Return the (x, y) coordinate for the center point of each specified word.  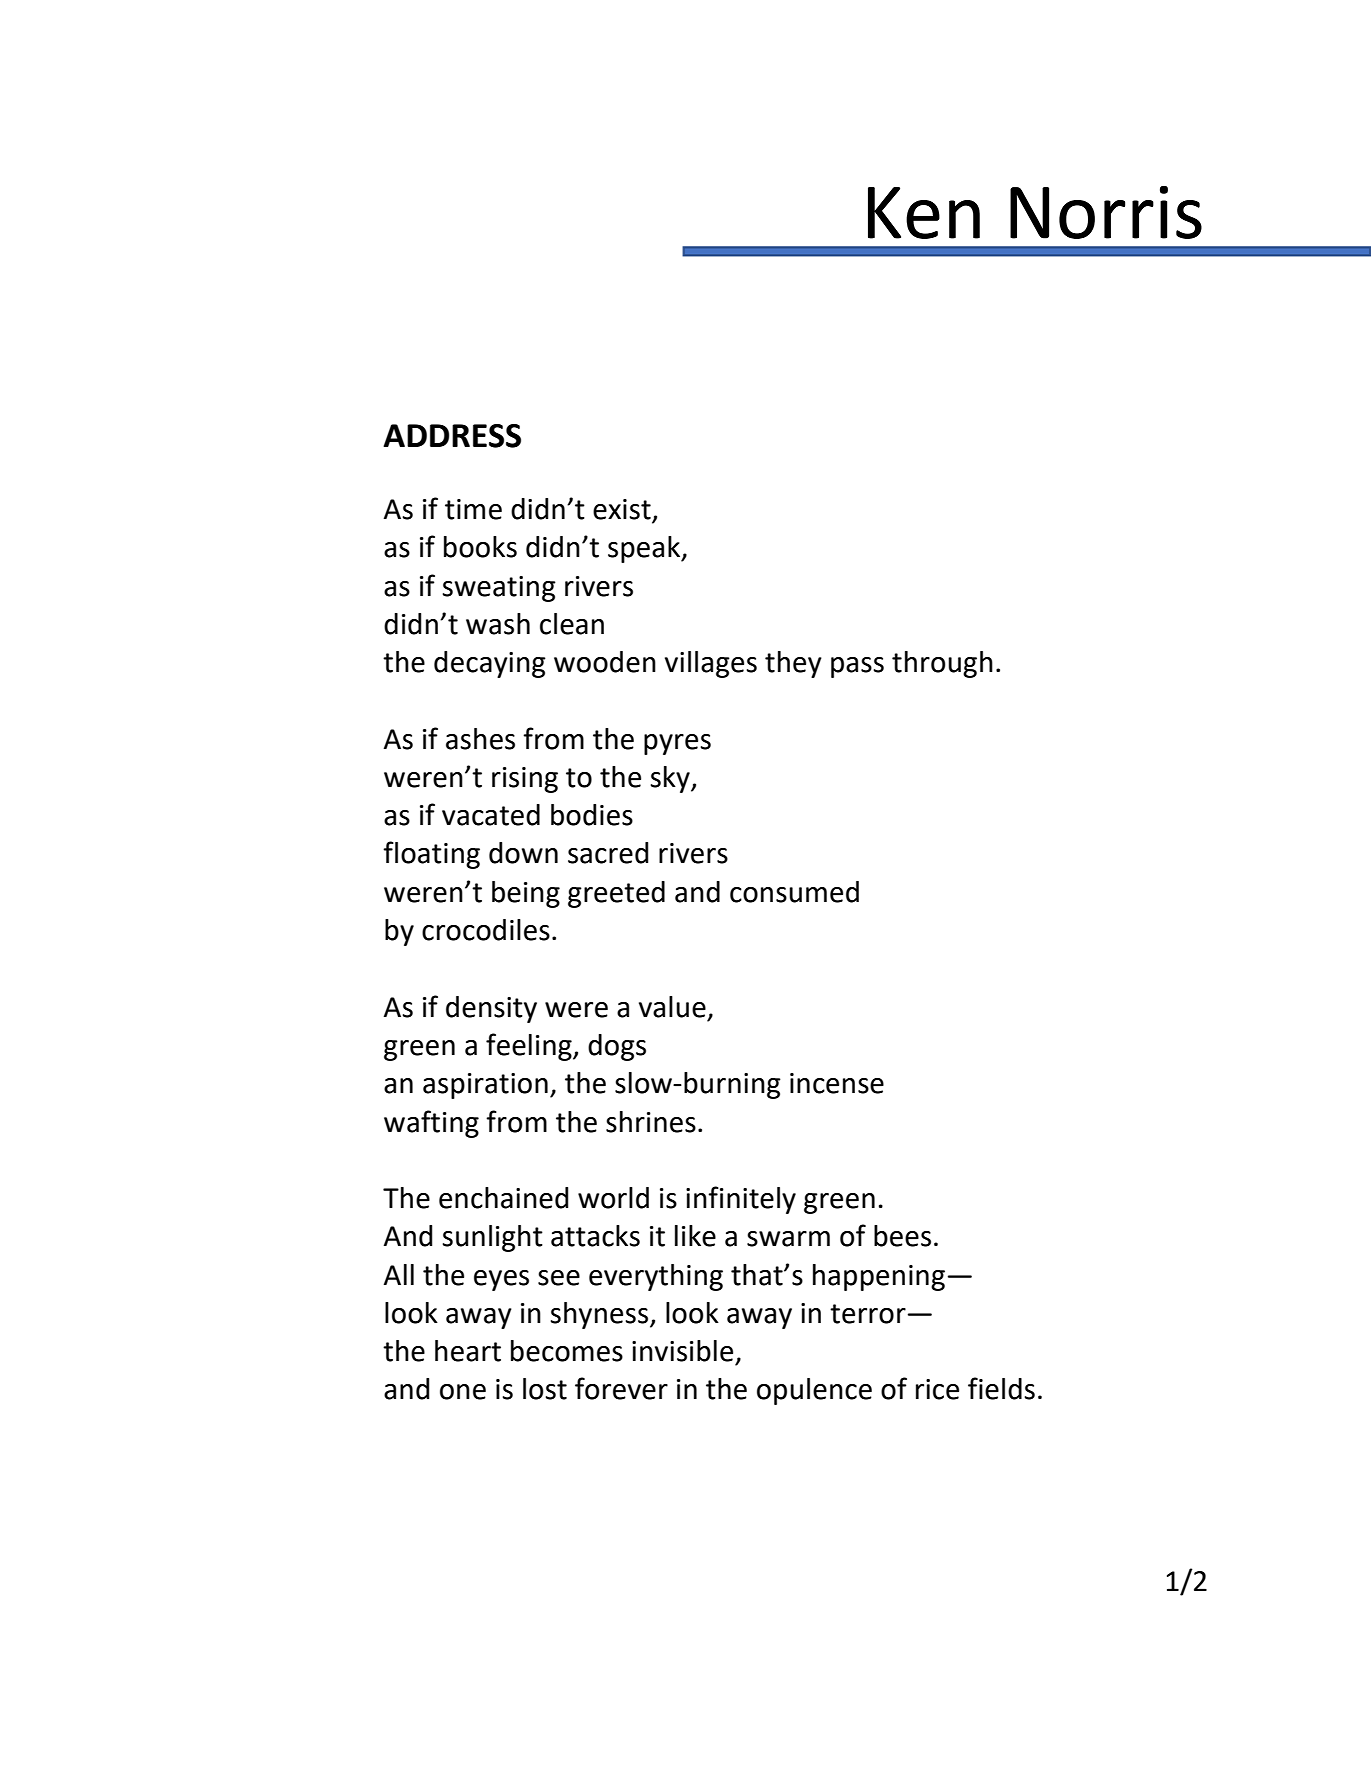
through (942, 664)
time (473, 509)
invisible (682, 1351)
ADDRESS (452, 436)
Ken (924, 213)
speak (645, 549)
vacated (491, 815)
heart (468, 1351)
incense (837, 1083)
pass (857, 667)
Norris (1106, 212)
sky (671, 779)
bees (902, 1236)
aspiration (485, 1086)
